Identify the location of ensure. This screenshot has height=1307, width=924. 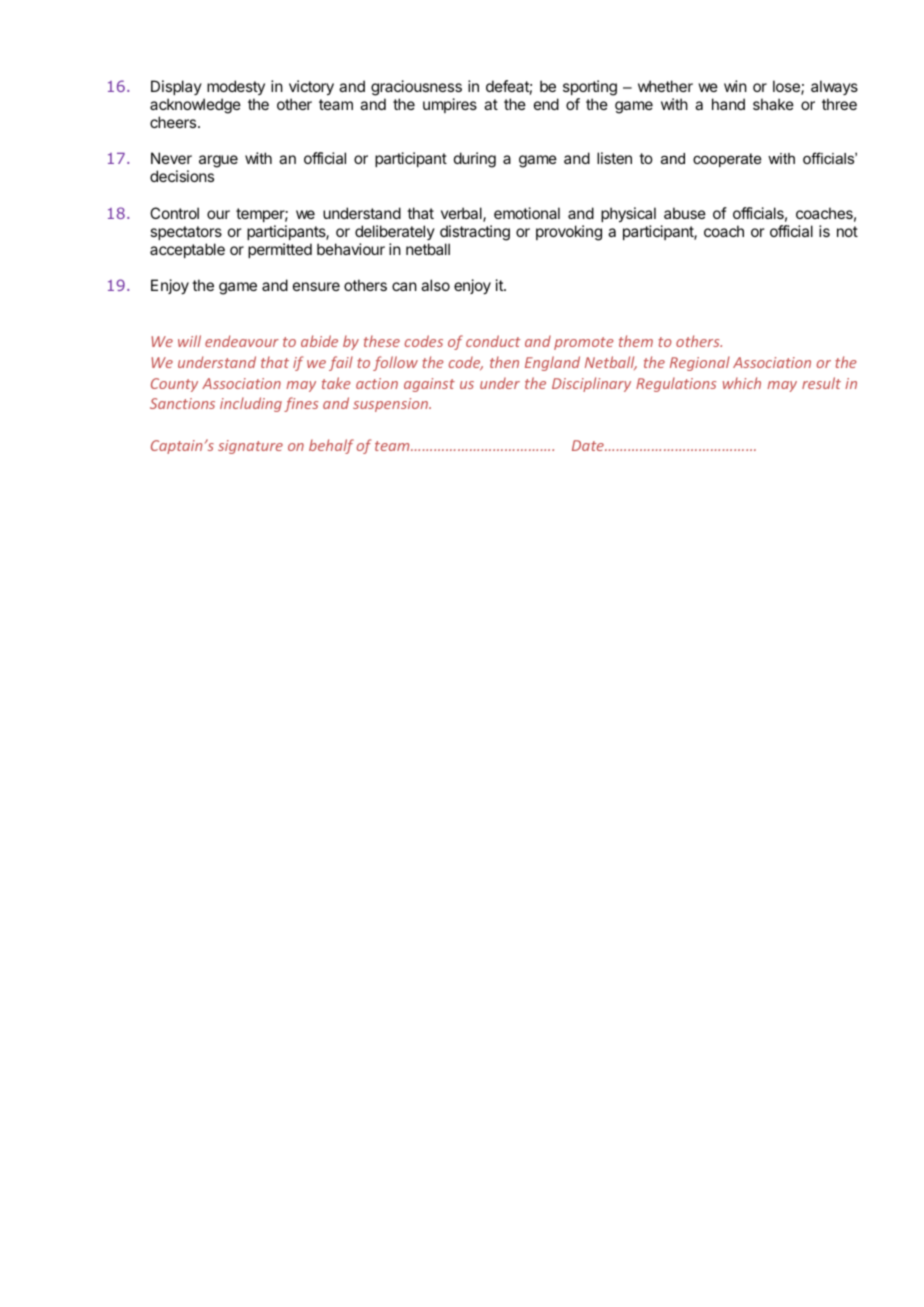
(316, 286).
